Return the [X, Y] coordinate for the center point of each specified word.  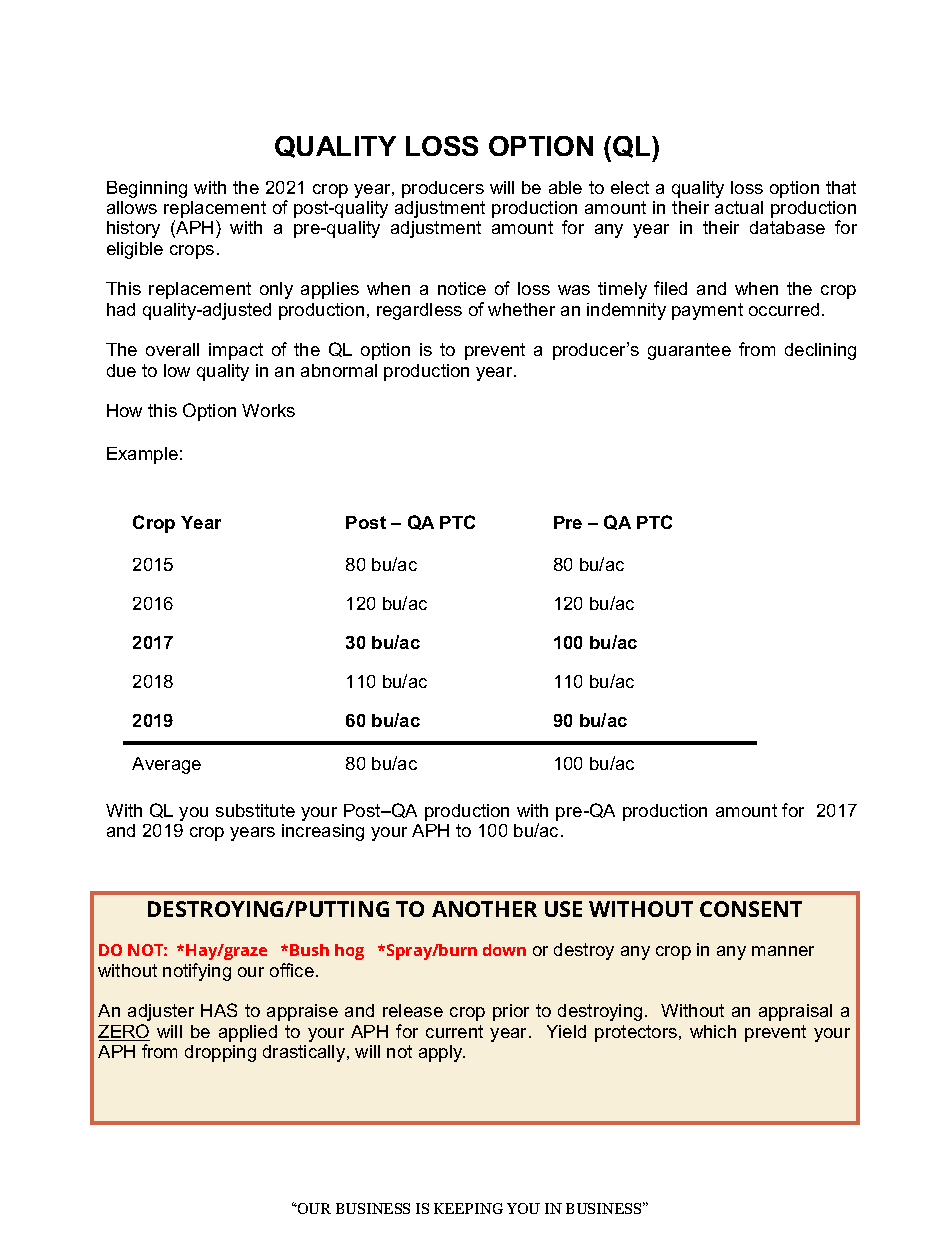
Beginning [147, 189]
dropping [220, 1053]
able [565, 187]
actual [739, 207]
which [713, 1031]
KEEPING [468, 1208]
